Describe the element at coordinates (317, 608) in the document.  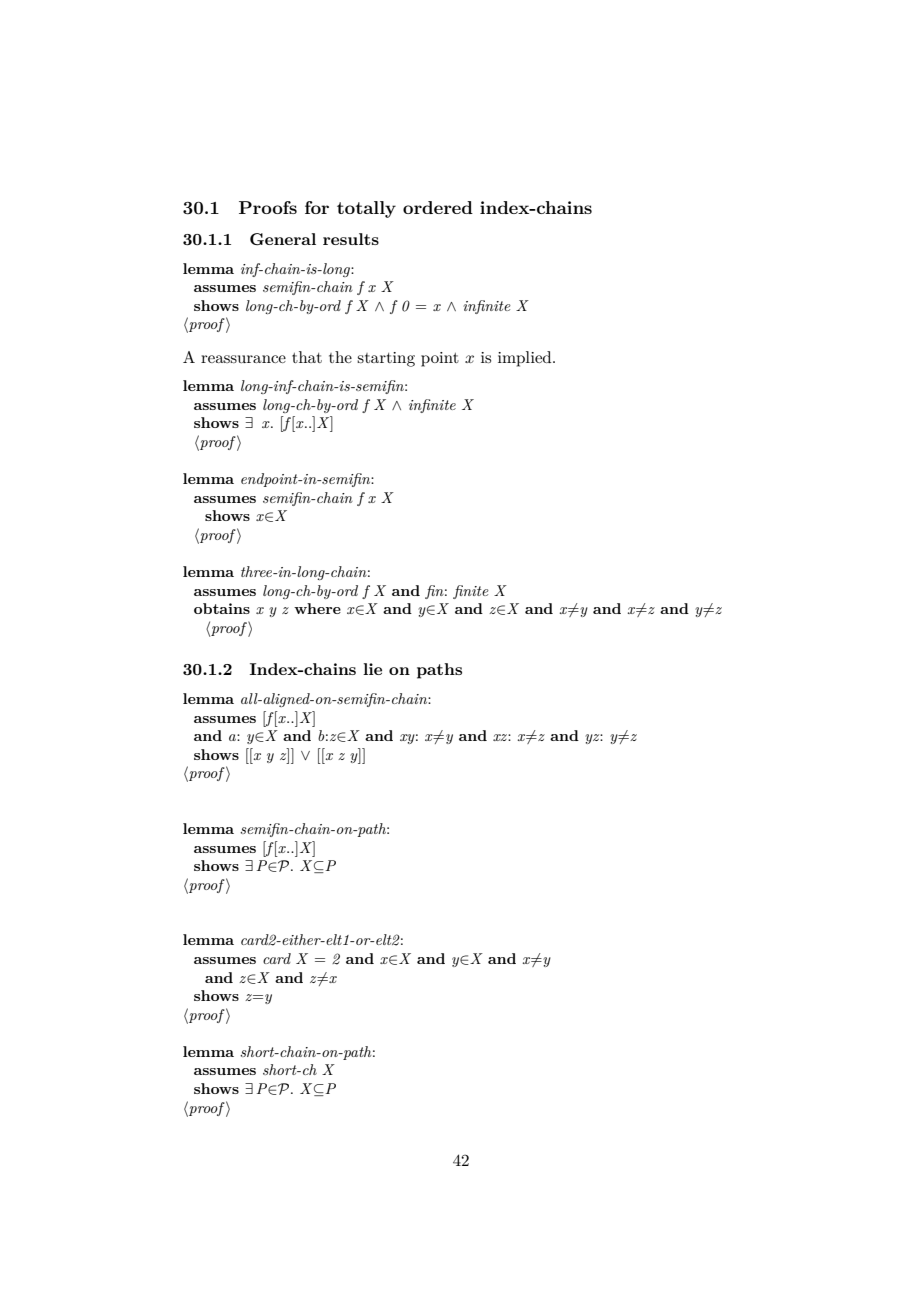
I see `where` at that location.
